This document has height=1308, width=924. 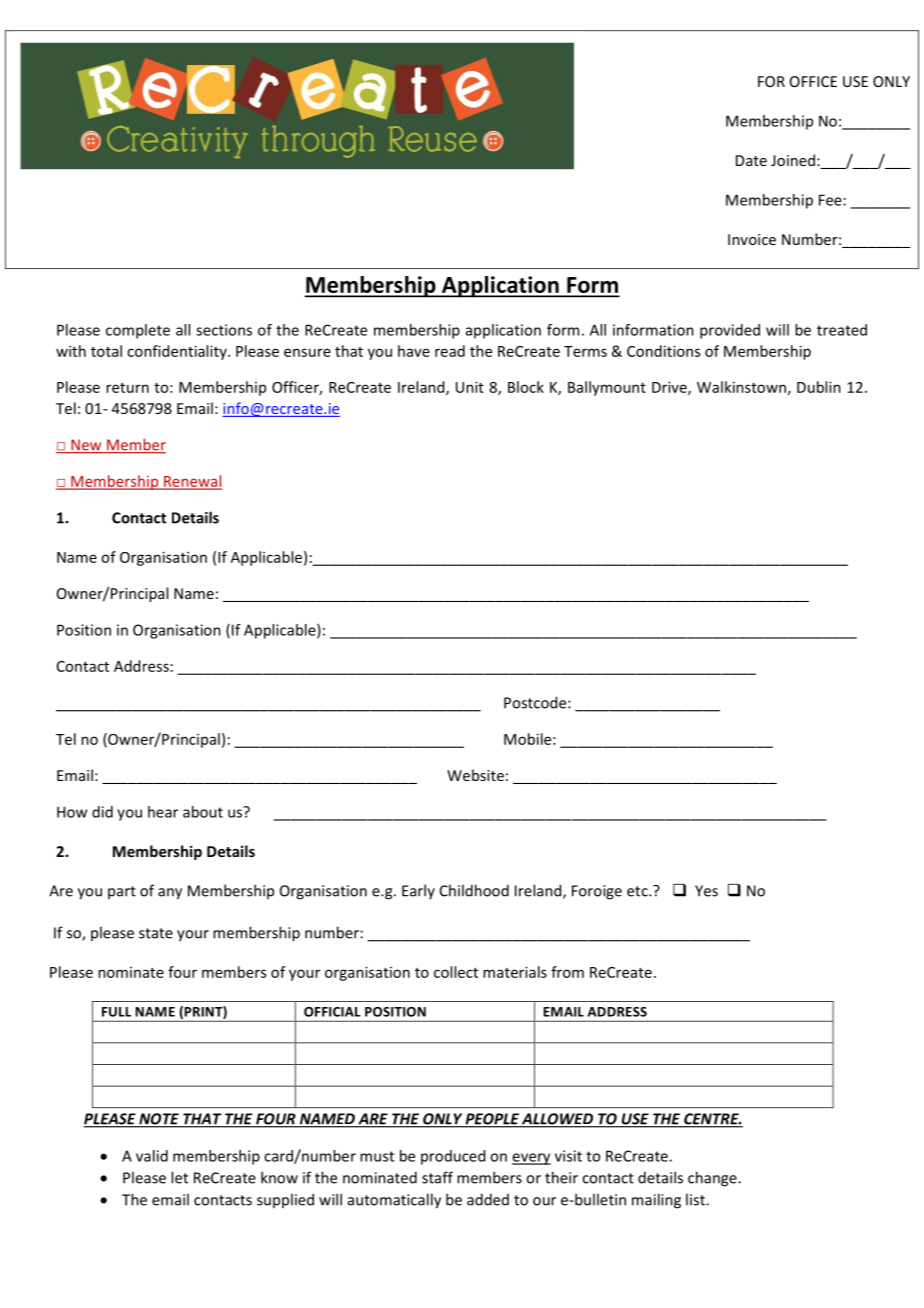 What do you see at coordinates (470, 387) in the document?
I see `Unit` at bounding box center [470, 387].
